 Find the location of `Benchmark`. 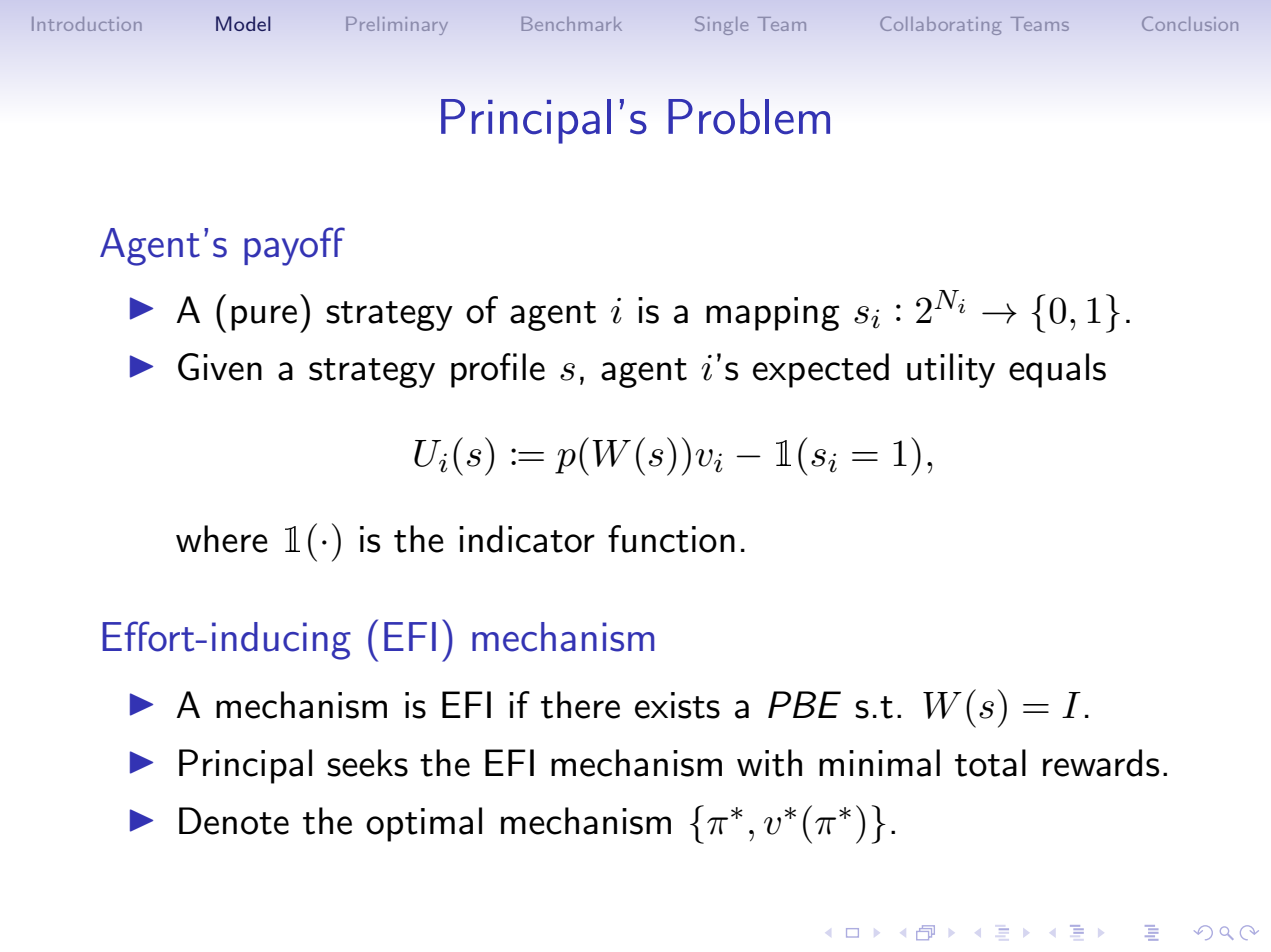

Benchmark is located at coordinates (572, 24).
